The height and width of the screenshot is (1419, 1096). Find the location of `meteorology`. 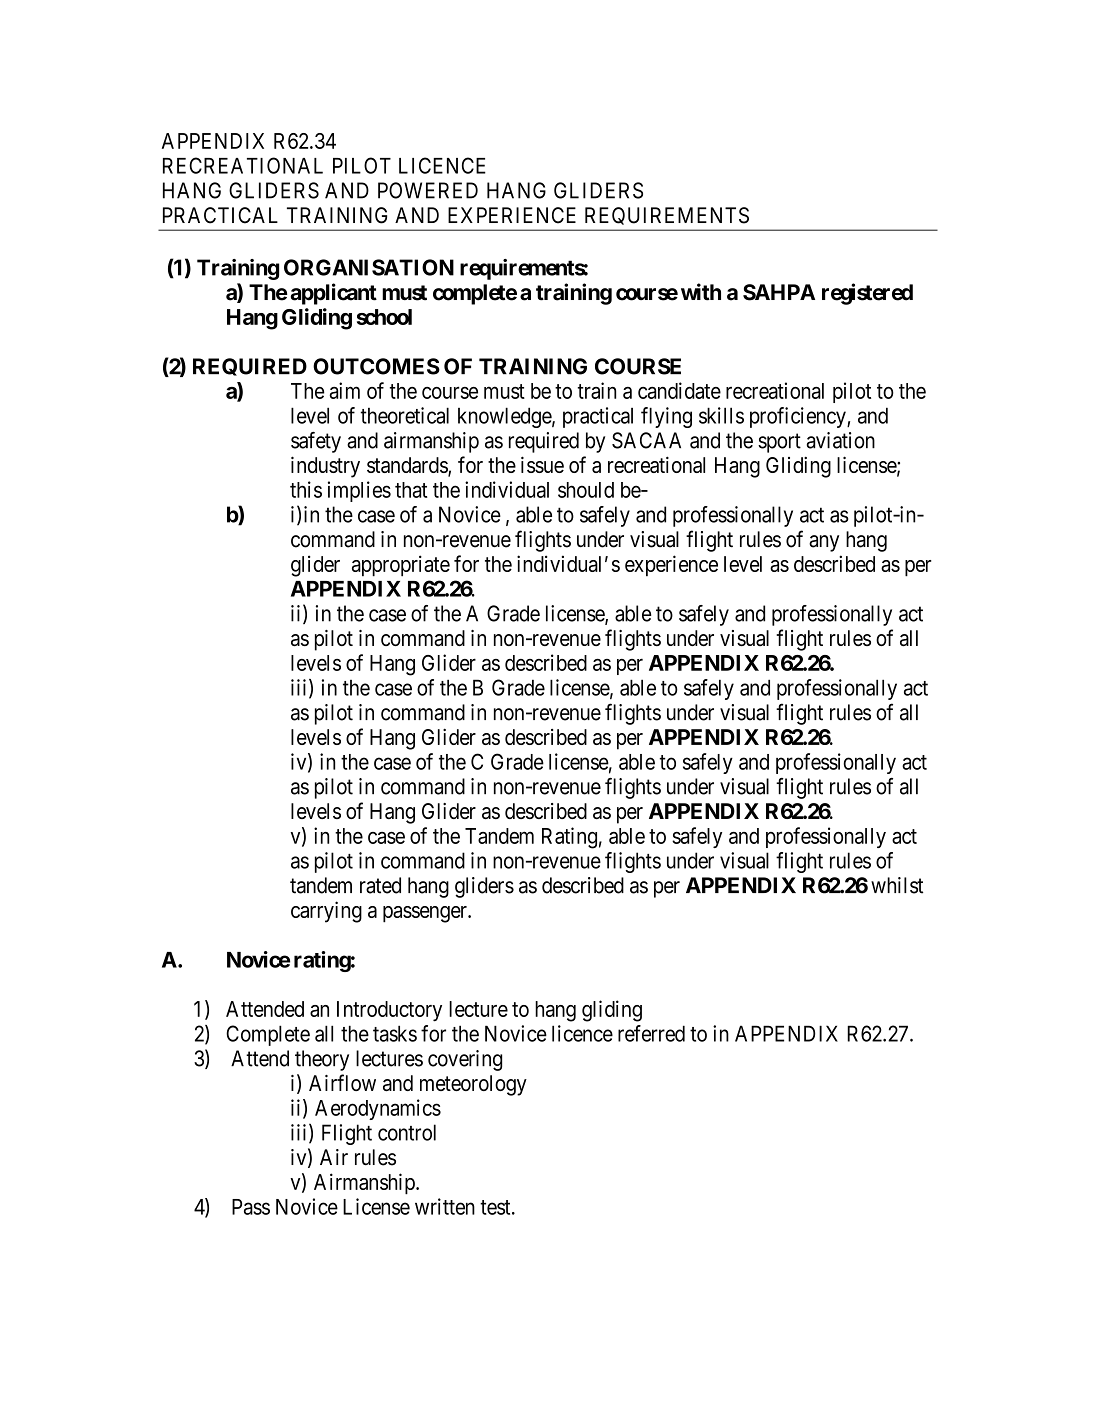

meteorology is located at coordinates (473, 1085).
